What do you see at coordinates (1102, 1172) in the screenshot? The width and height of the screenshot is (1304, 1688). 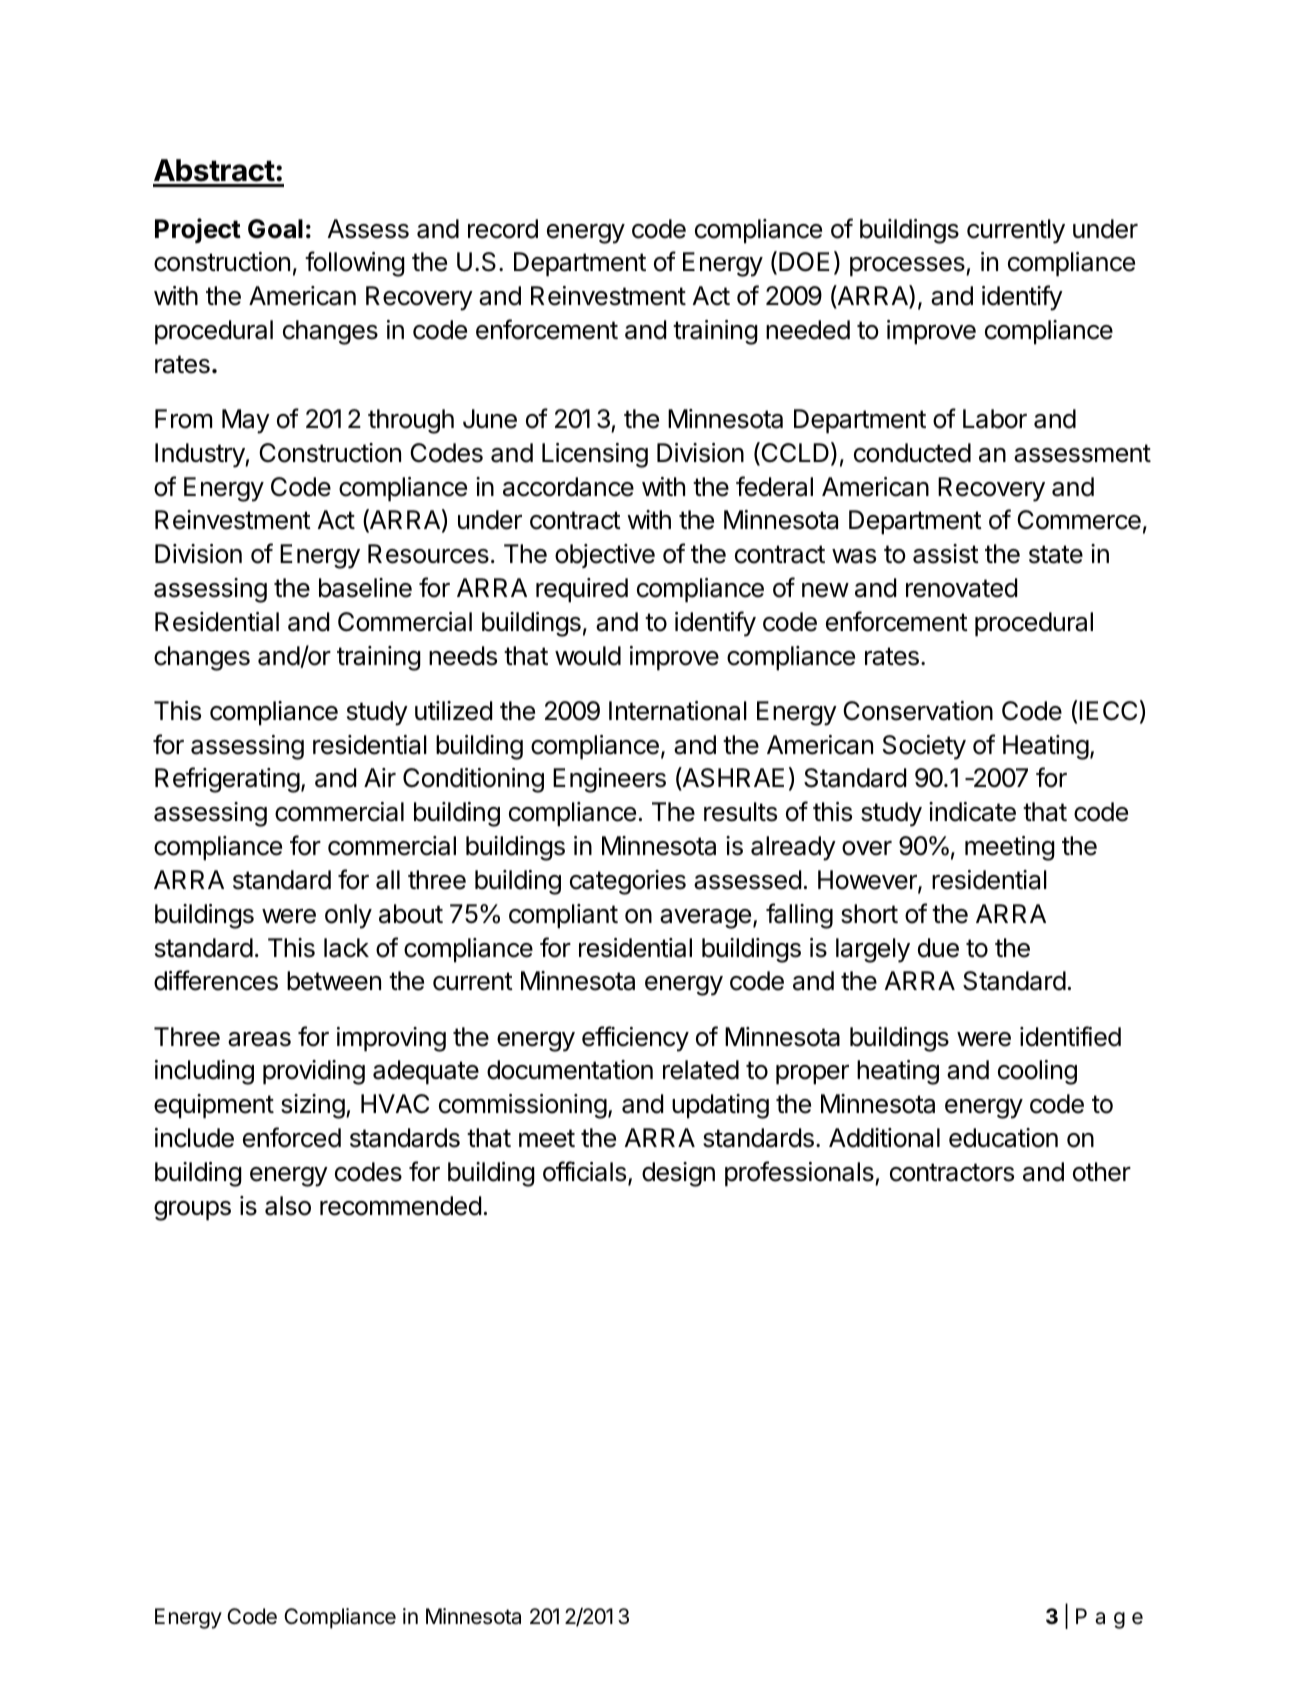 I see `other` at bounding box center [1102, 1172].
